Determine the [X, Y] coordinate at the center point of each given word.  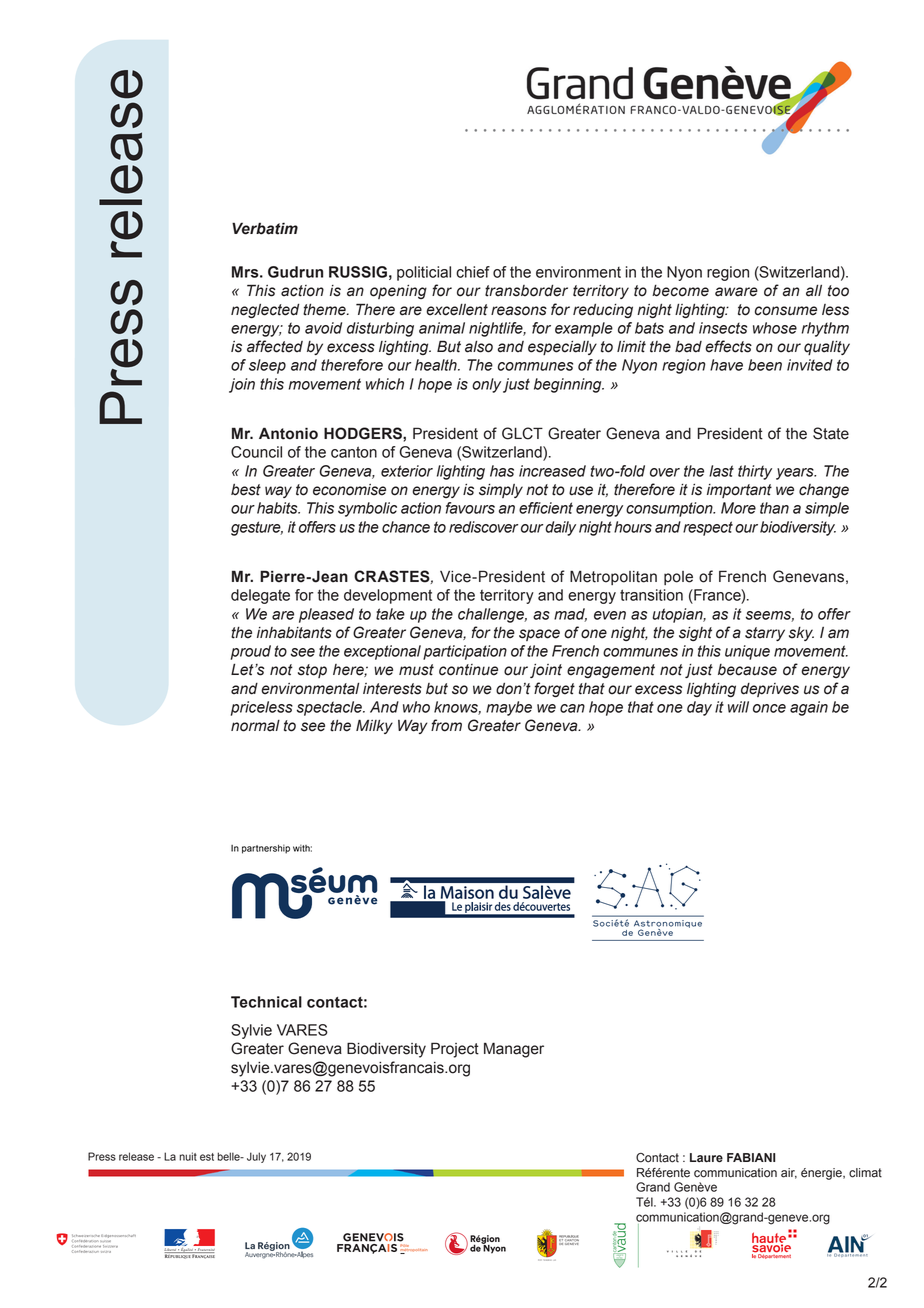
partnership [266, 849]
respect [708, 528]
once [769, 708]
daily [560, 528]
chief [473, 272]
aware [736, 292]
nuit [188, 1156]
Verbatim [265, 228]
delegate [260, 596]
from [446, 725]
